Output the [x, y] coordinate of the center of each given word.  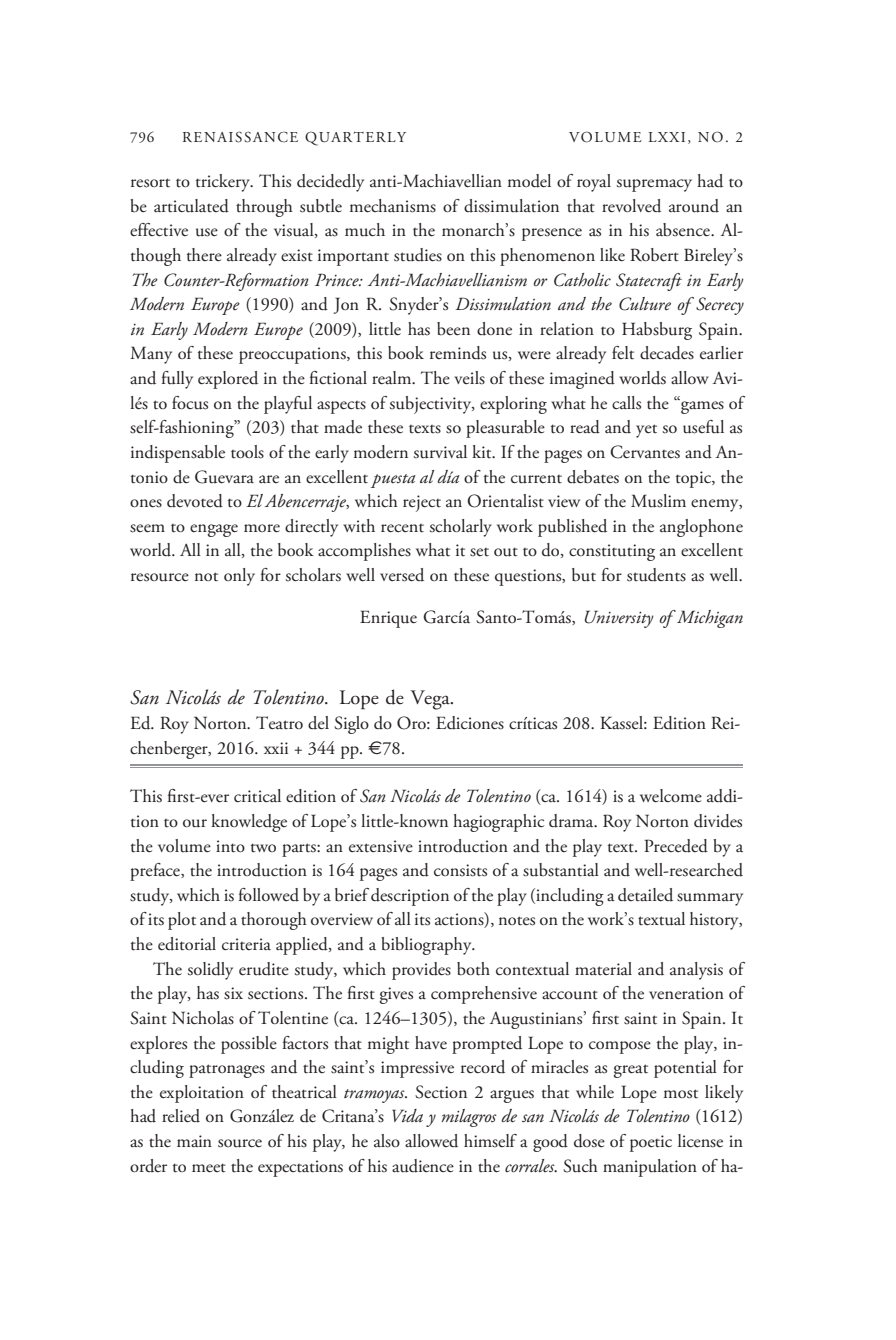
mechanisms [393, 206]
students [656, 575]
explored [228, 380]
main [194, 1141]
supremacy [654, 185]
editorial [187, 944]
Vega [431, 700]
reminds [458, 353]
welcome [671, 796]
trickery [224, 183]
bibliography [427, 946]
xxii [276, 748]
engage [214, 530]
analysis [696, 971]
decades [667, 353]
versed [402, 575]
